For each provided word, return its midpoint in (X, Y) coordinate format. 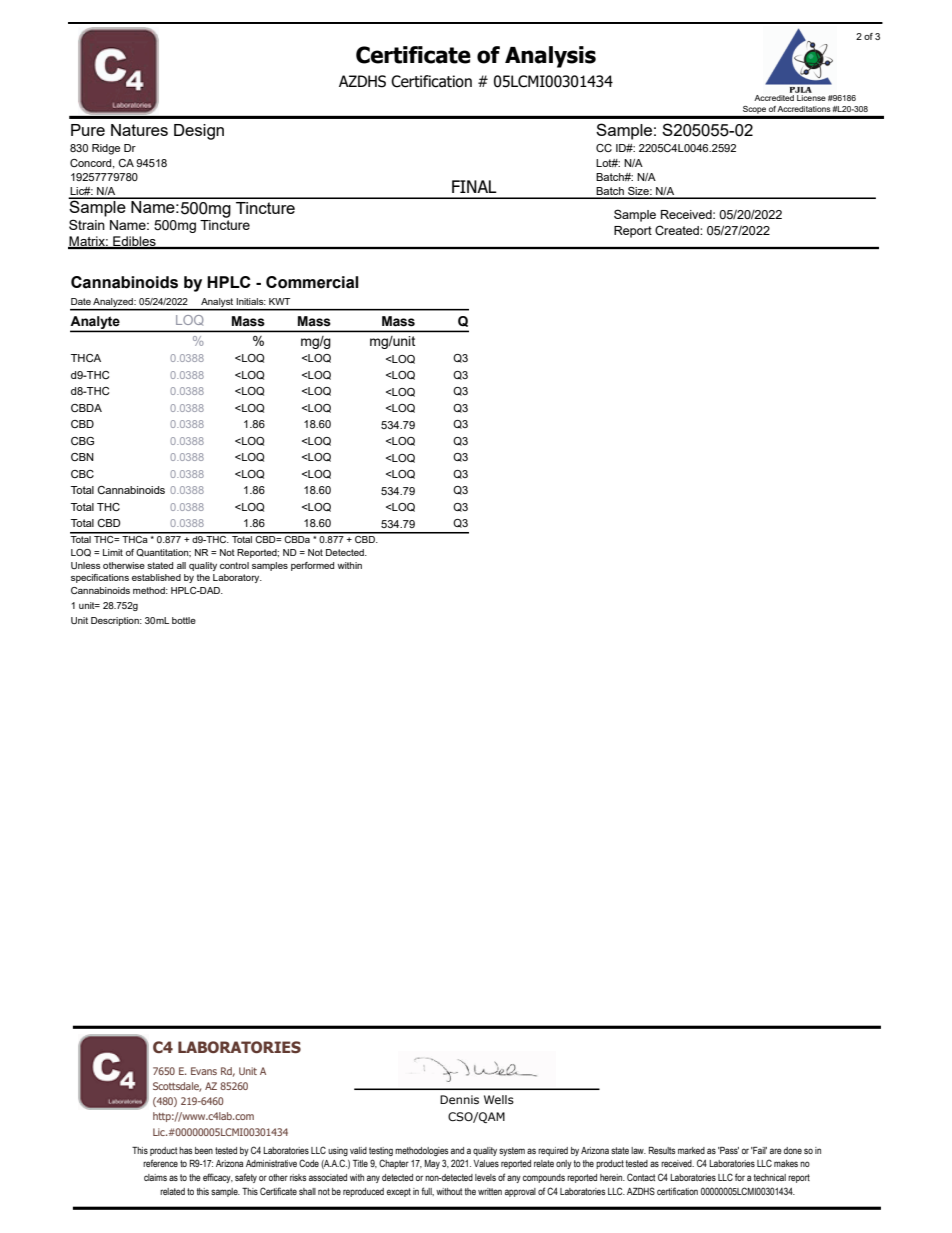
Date (81, 301)
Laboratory (237, 578)
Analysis (550, 57)
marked (691, 1150)
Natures (139, 130)
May (432, 1164)
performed (312, 566)
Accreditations (804, 109)
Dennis (459, 1099)
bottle (184, 620)
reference (160, 1163)
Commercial (312, 282)
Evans (204, 1071)
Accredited (775, 96)
